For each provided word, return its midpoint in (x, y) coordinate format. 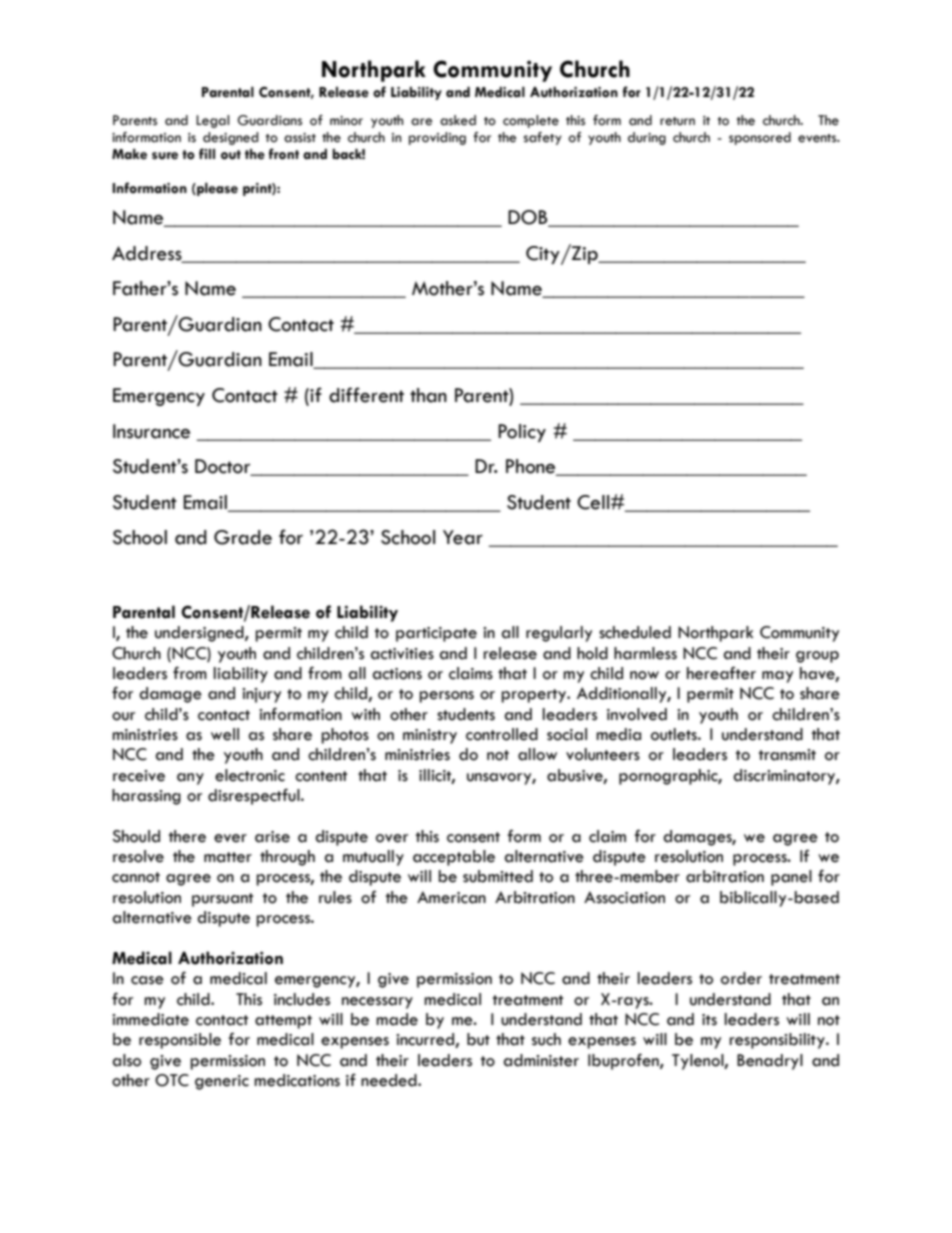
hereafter (721, 673)
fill (207, 153)
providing (437, 138)
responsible (180, 1041)
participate (436, 634)
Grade (243, 537)
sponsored (760, 138)
